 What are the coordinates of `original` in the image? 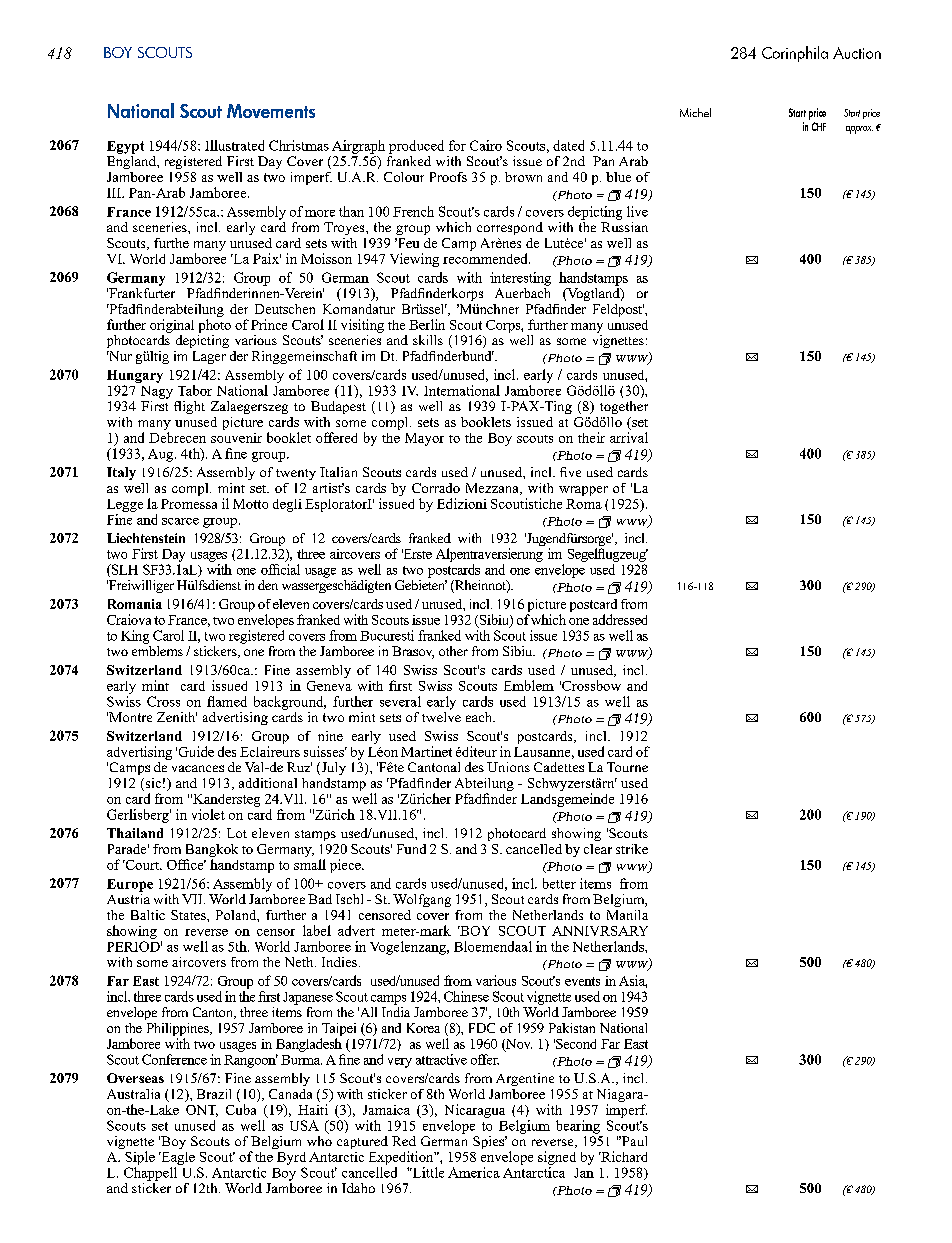 It's located at (172, 326).
